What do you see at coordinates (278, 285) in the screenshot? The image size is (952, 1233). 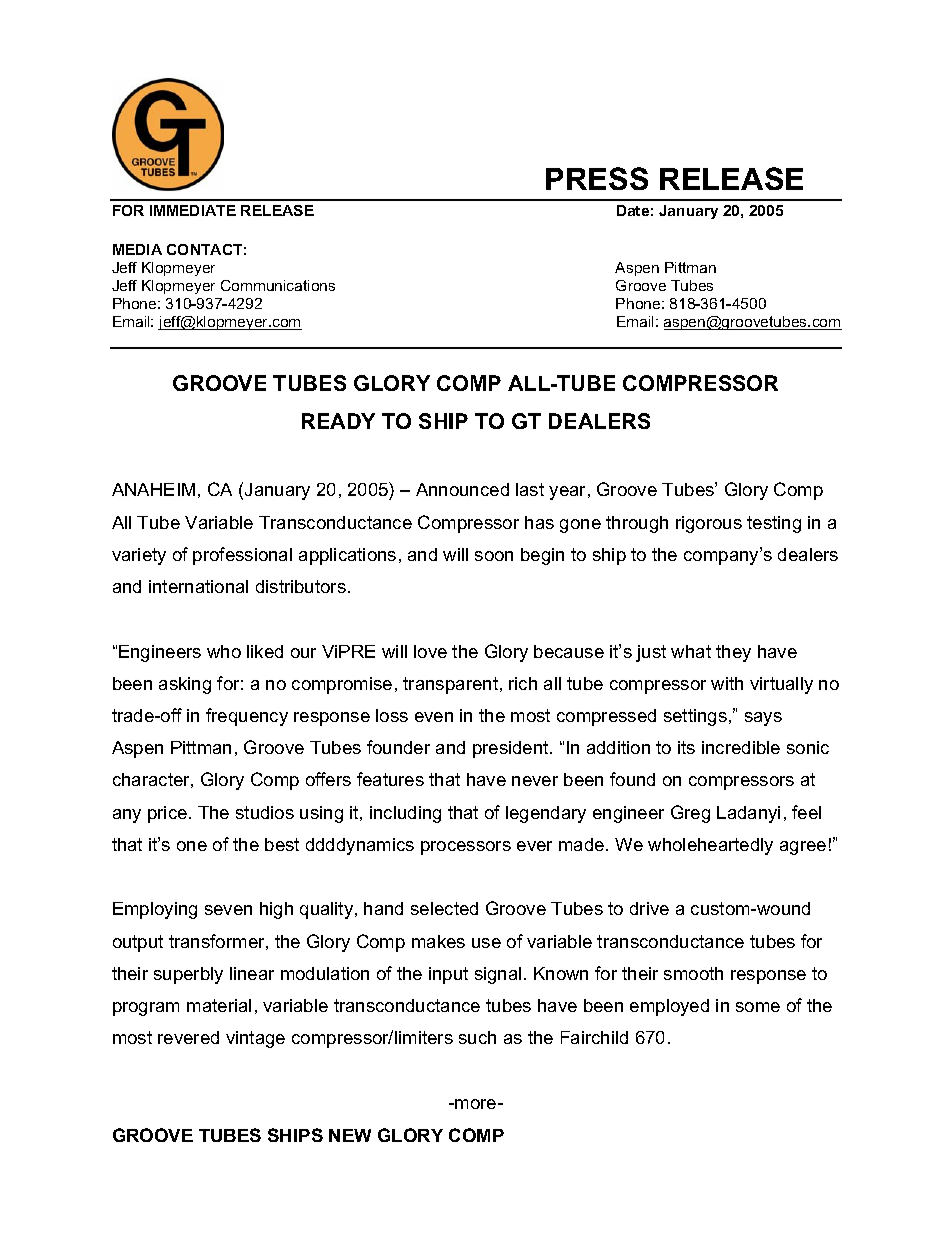 I see `Communications` at bounding box center [278, 285].
